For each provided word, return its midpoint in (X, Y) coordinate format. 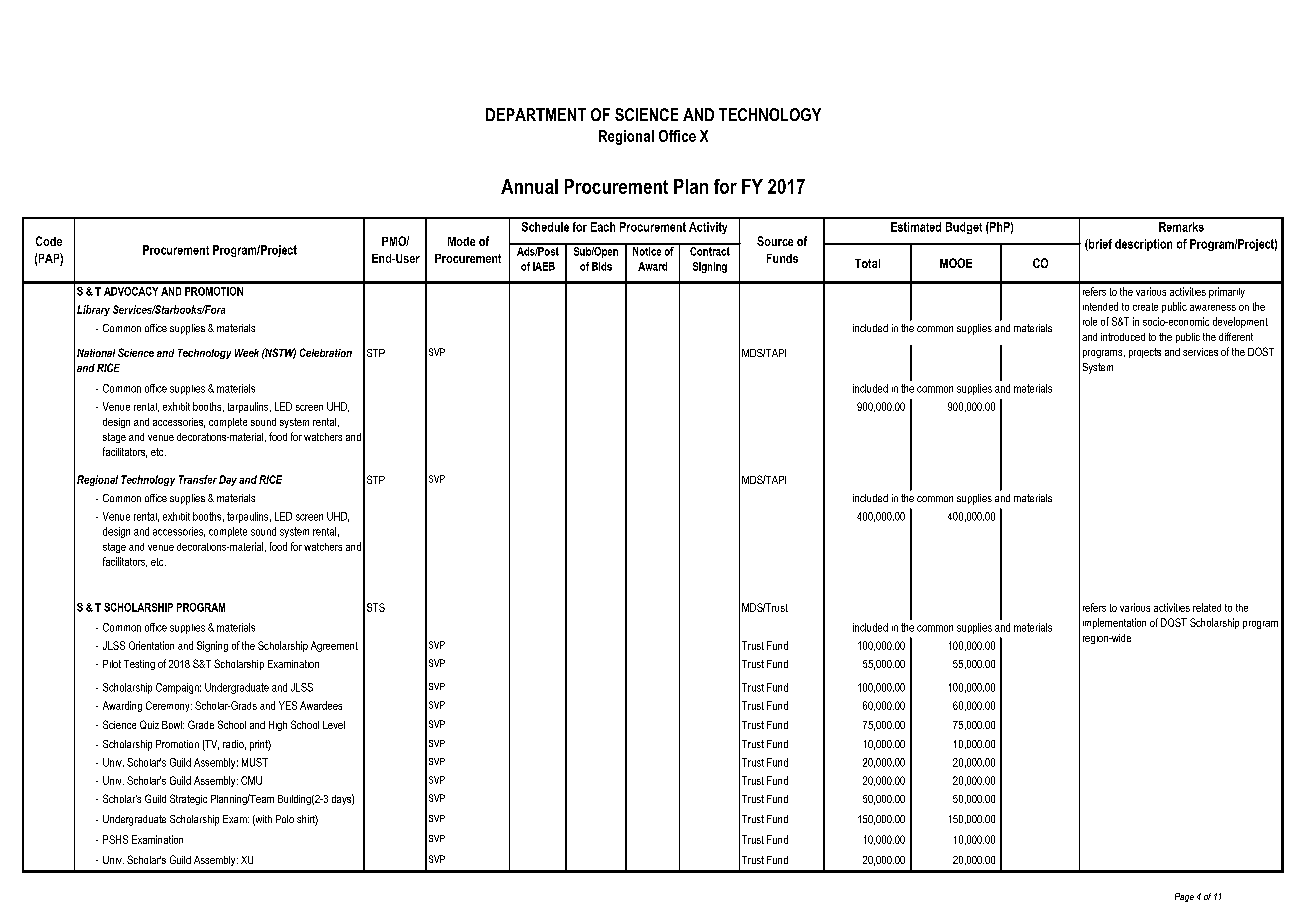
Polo (285, 819)
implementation (1114, 623)
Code (49, 241)
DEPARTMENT (536, 114)
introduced (1123, 337)
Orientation (151, 645)
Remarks (1181, 227)
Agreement (334, 646)
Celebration (326, 352)
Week (247, 353)
